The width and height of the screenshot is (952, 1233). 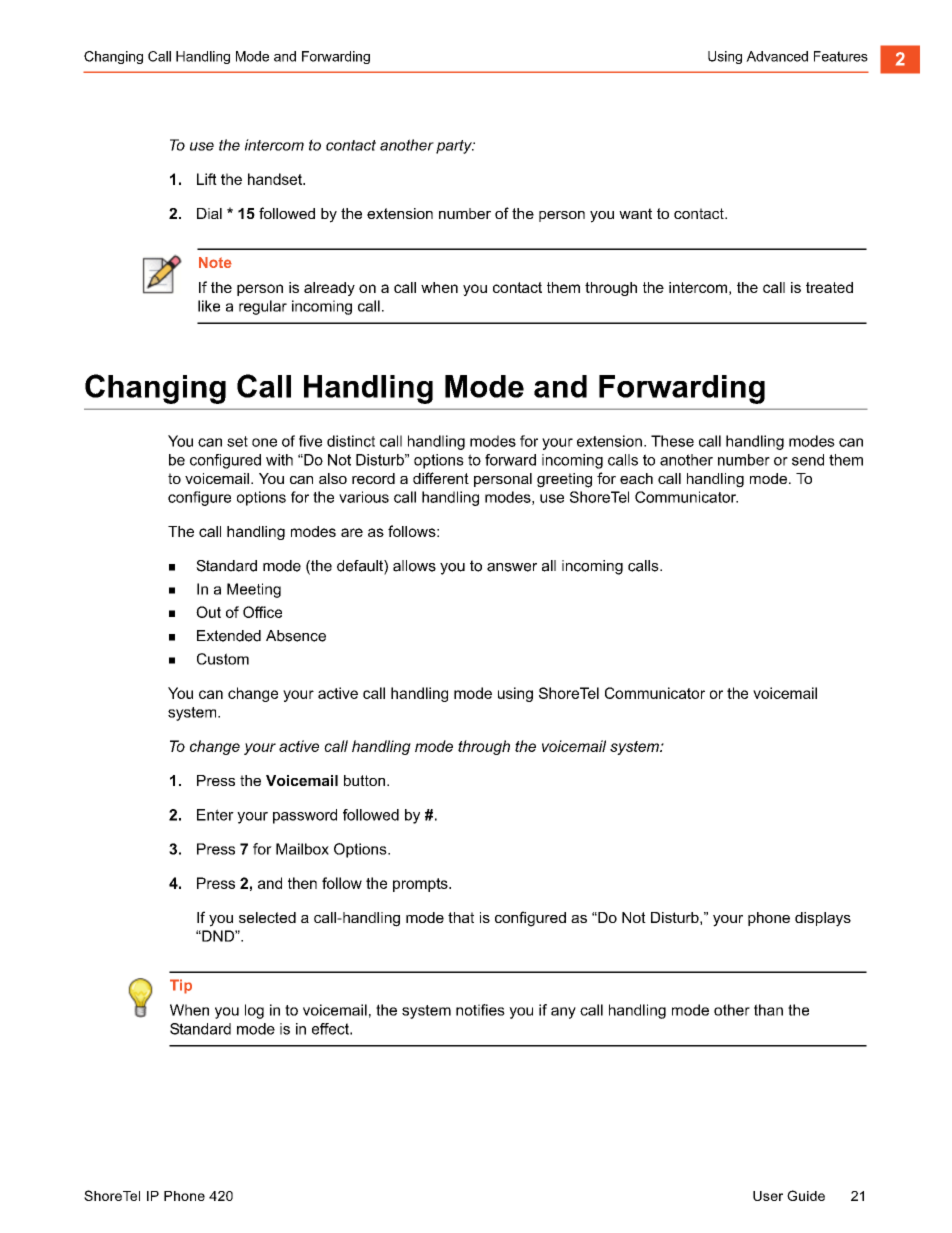 What do you see at coordinates (808, 460) in the screenshot?
I see `send` at bounding box center [808, 460].
